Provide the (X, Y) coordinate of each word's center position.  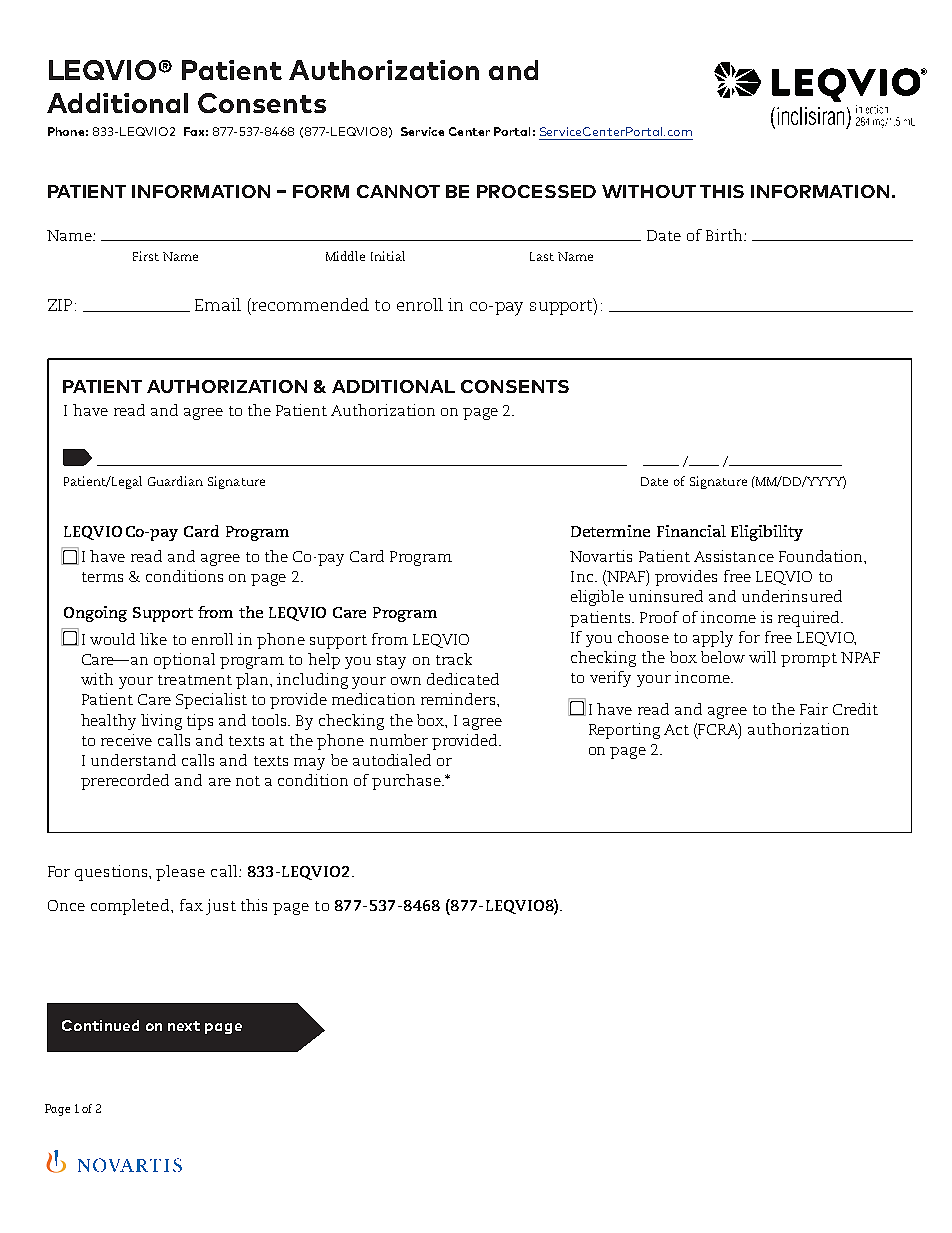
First (146, 256)
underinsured (792, 596)
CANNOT (398, 191)
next (184, 1026)
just (221, 907)
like (153, 639)
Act (676, 729)
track (454, 659)
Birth (725, 235)
